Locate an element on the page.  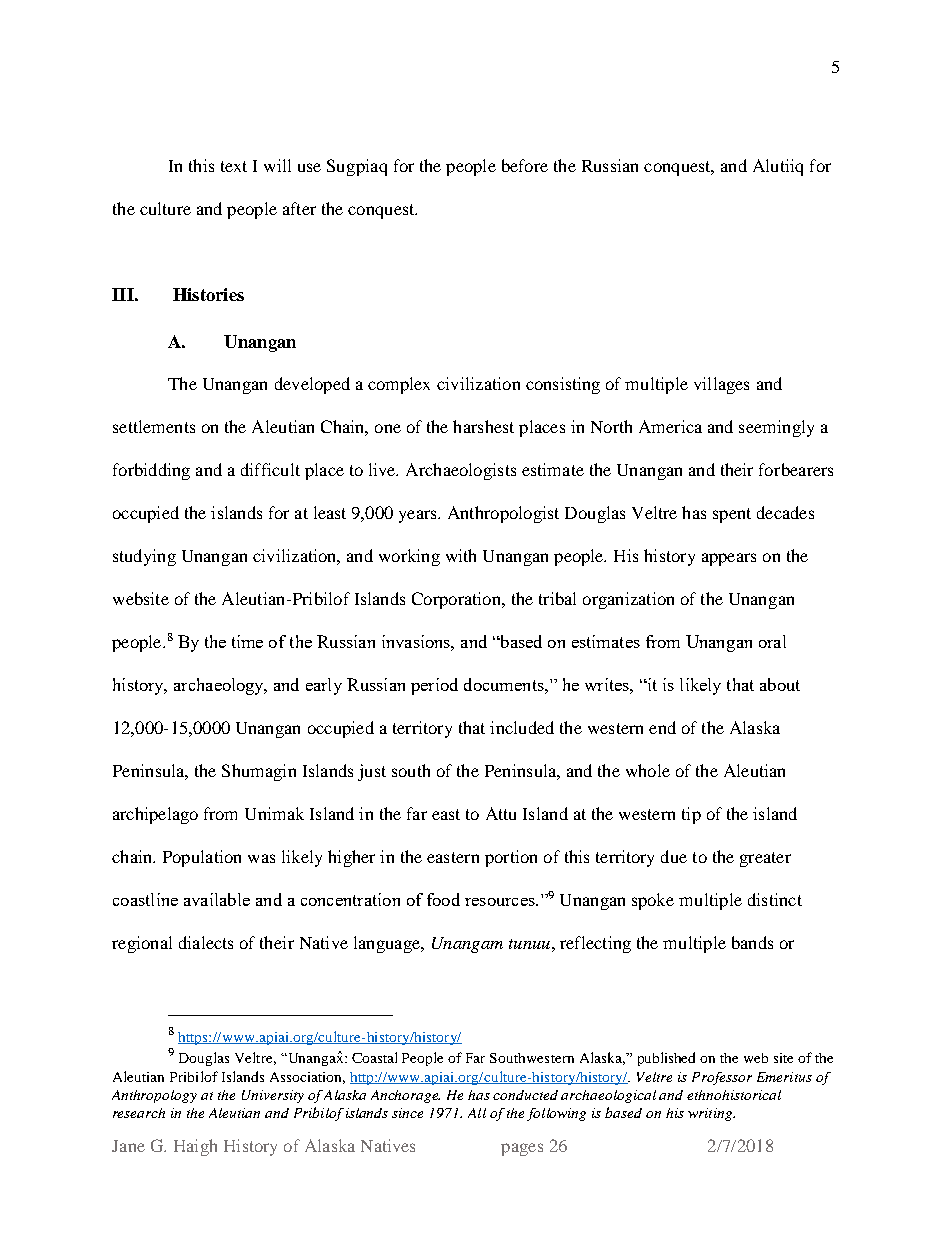
Anthropology is located at coordinates (154, 1096).
